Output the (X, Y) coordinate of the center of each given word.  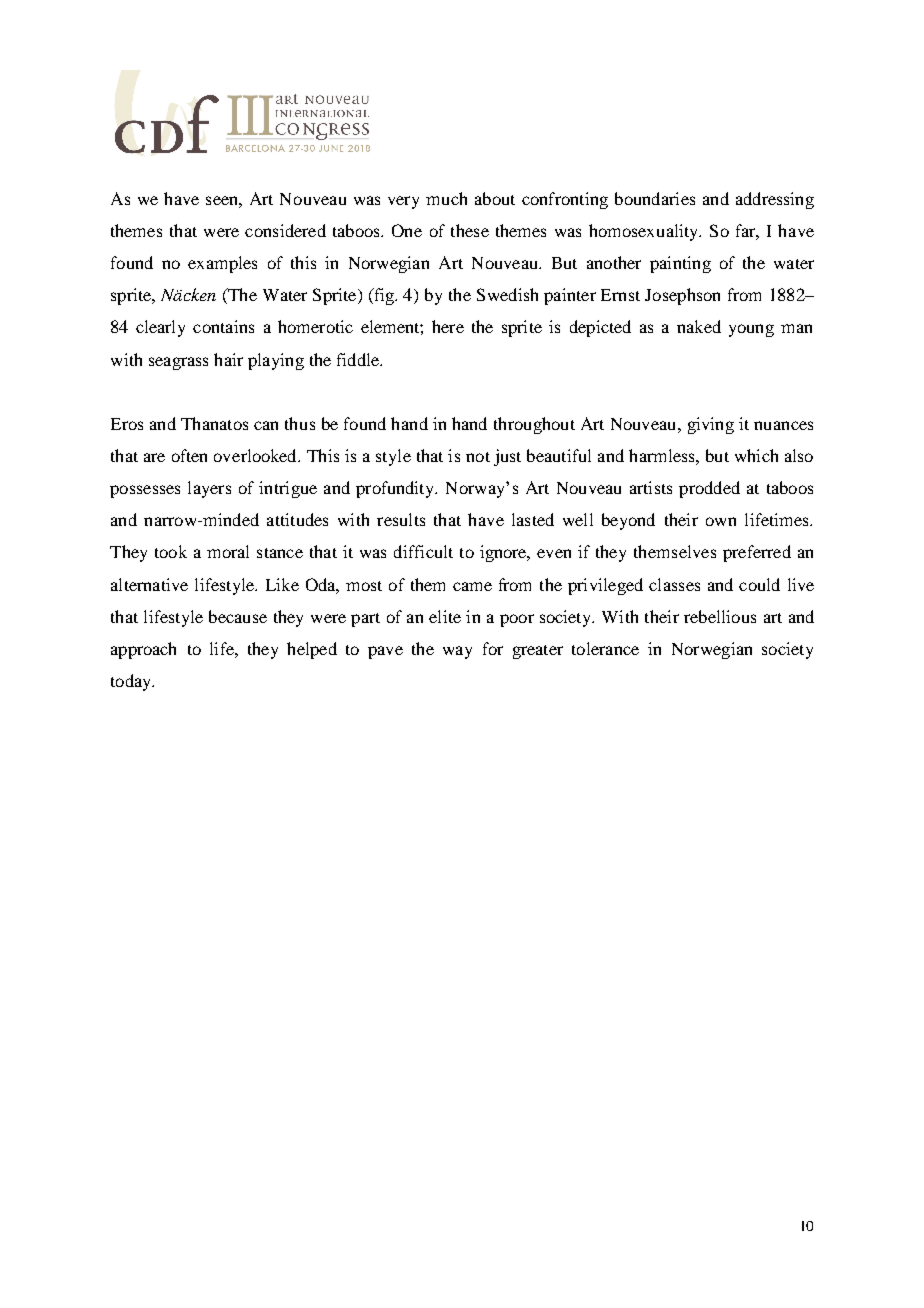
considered (285, 230)
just (507, 457)
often (189, 455)
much (446, 198)
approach (143, 650)
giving (711, 425)
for (493, 648)
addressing (775, 200)
